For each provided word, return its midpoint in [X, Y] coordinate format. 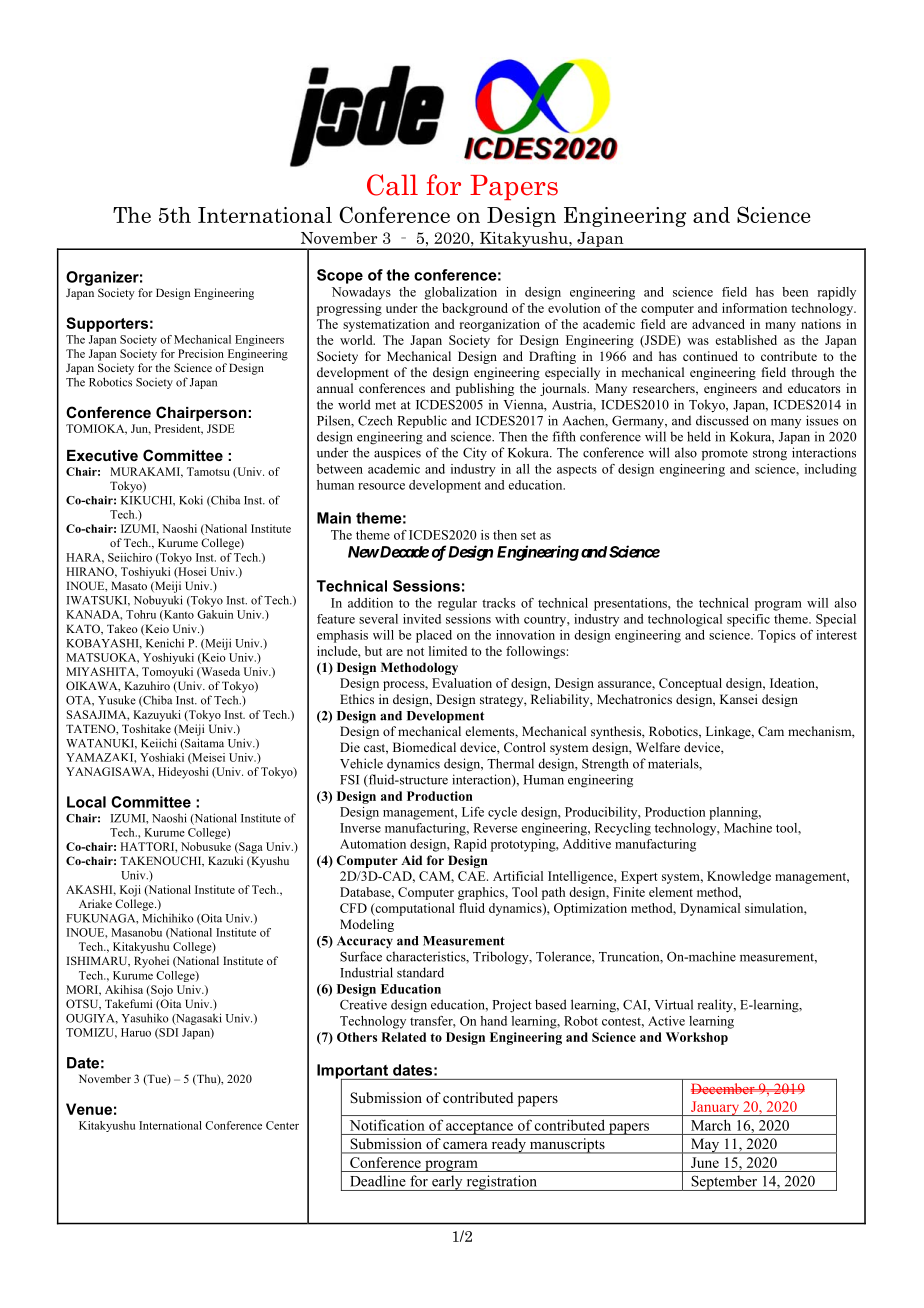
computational [414, 909]
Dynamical [710, 909]
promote [725, 455]
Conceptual [690, 684]
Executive [102, 455]
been [795, 292]
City [475, 454]
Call [392, 185]
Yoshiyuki [168, 658]
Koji [130, 891]
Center [282, 1125]
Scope [340, 276]
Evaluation [462, 683]
